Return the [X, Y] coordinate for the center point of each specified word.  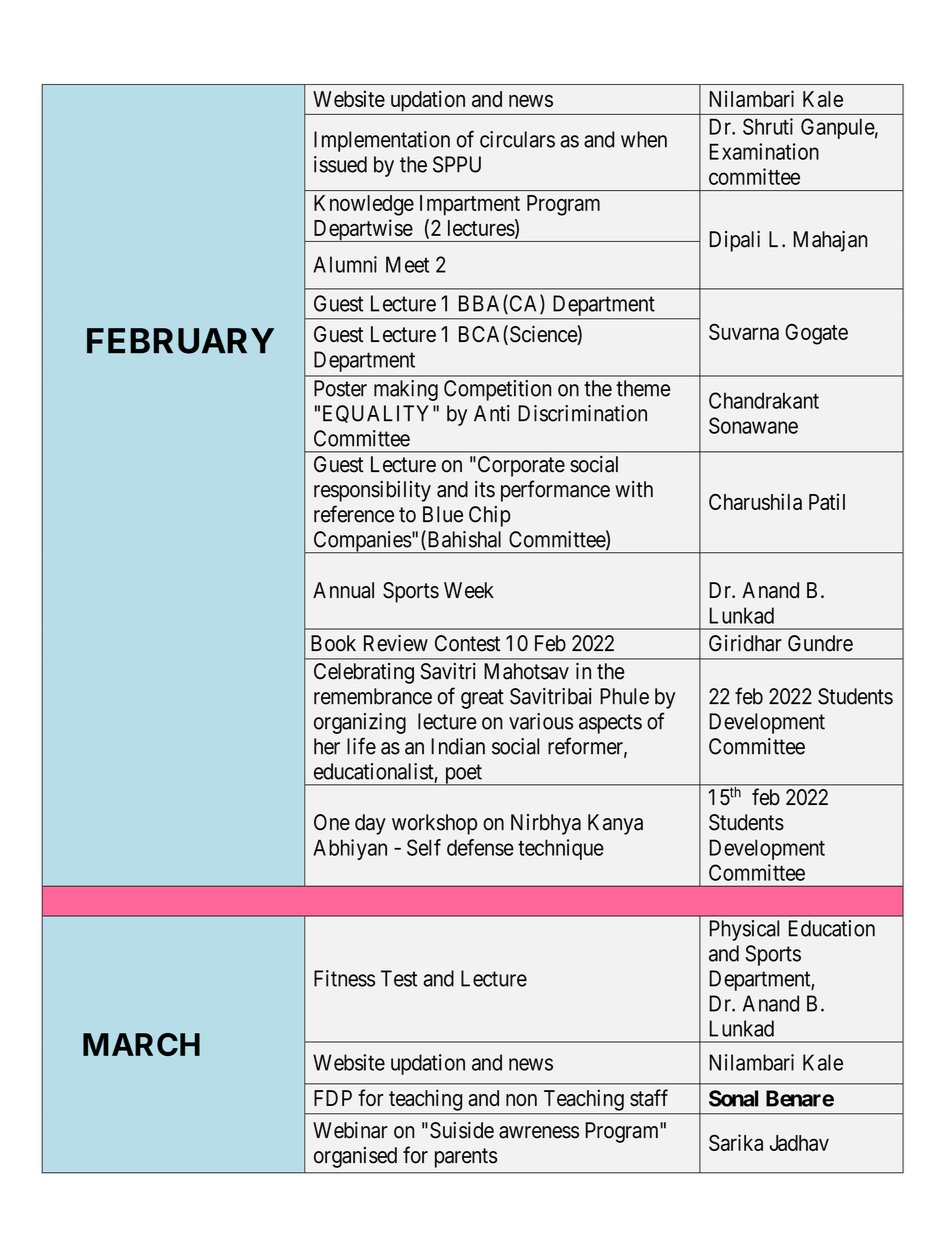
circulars [517, 139]
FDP [333, 1098]
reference [354, 514]
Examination [764, 151]
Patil [827, 501]
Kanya [615, 824]
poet [463, 775]
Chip [490, 516]
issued [340, 164]
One [332, 822]
